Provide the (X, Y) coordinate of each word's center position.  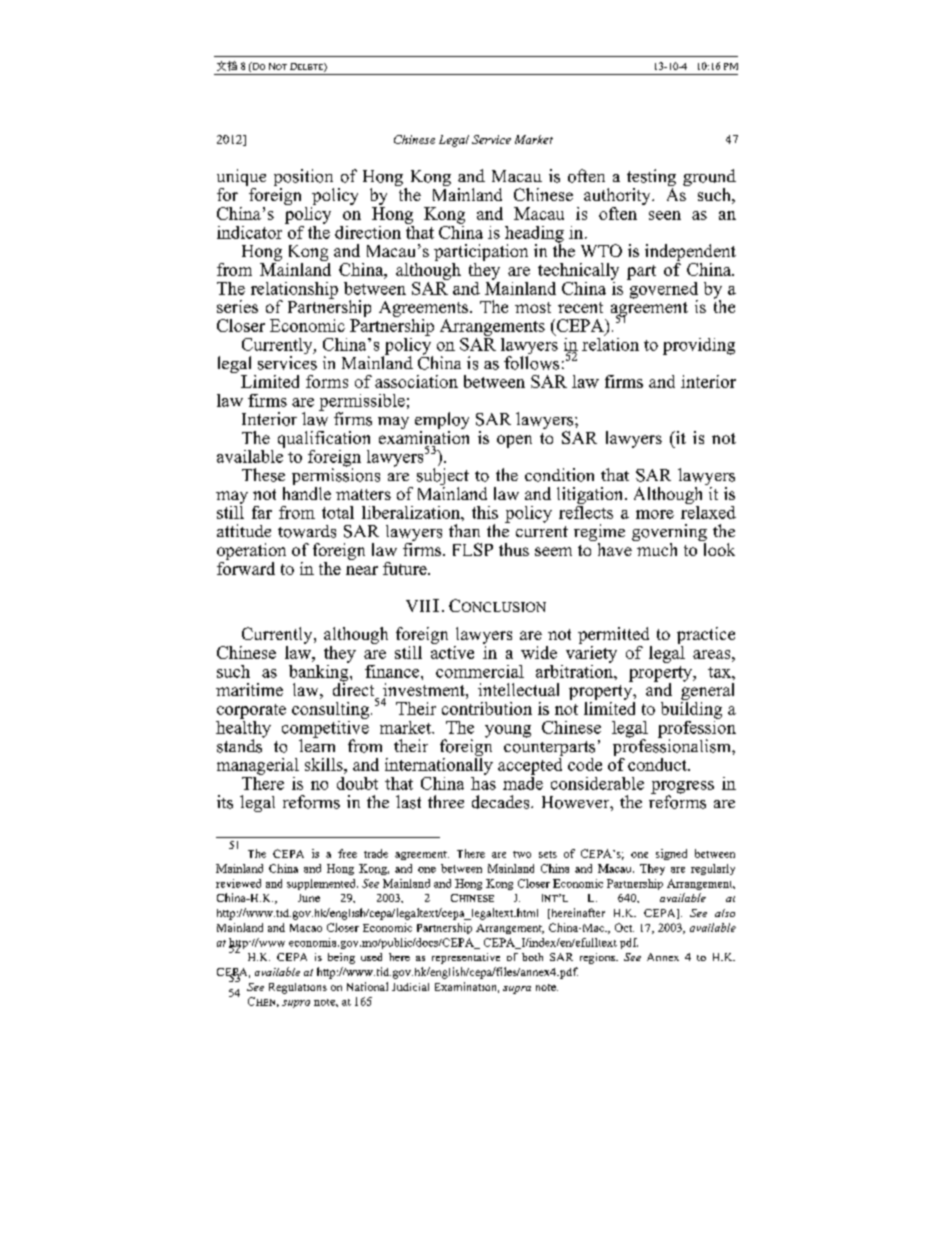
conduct (658, 764)
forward (246, 567)
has (483, 782)
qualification (324, 439)
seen (665, 215)
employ (442, 422)
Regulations (298, 988)
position (304, 179)
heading (534, 235)
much (657, 549)
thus (514, 549)
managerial (258, 766)
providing (699, 346)
